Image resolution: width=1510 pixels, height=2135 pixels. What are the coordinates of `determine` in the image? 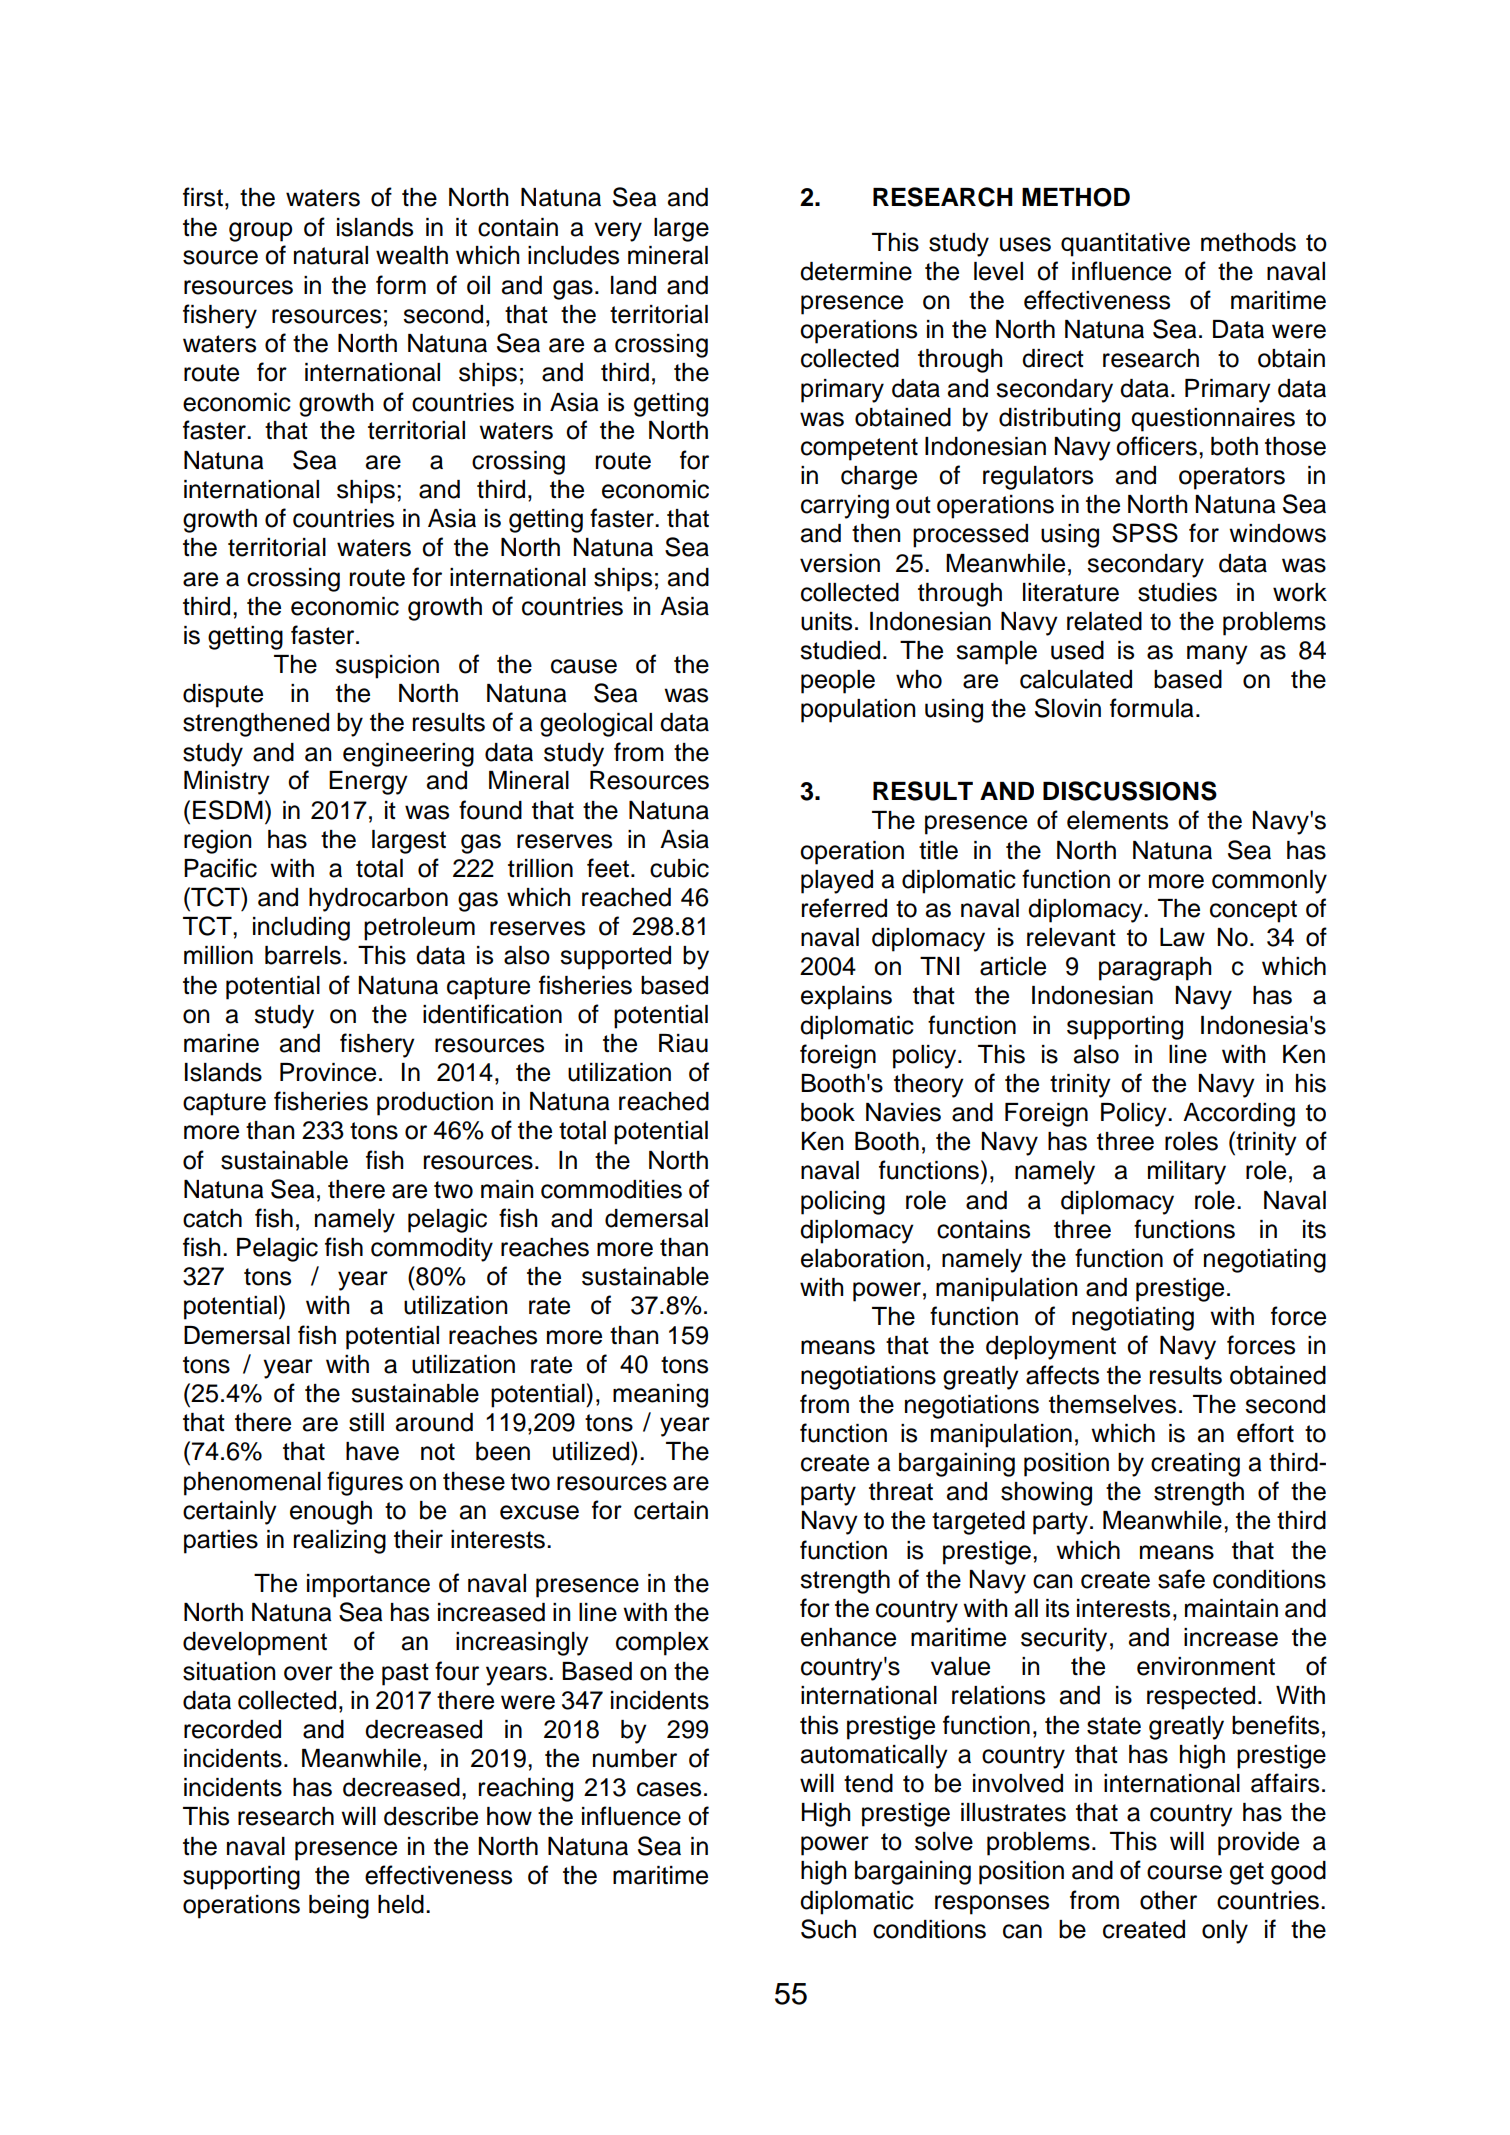 It's located at (856, 271).
